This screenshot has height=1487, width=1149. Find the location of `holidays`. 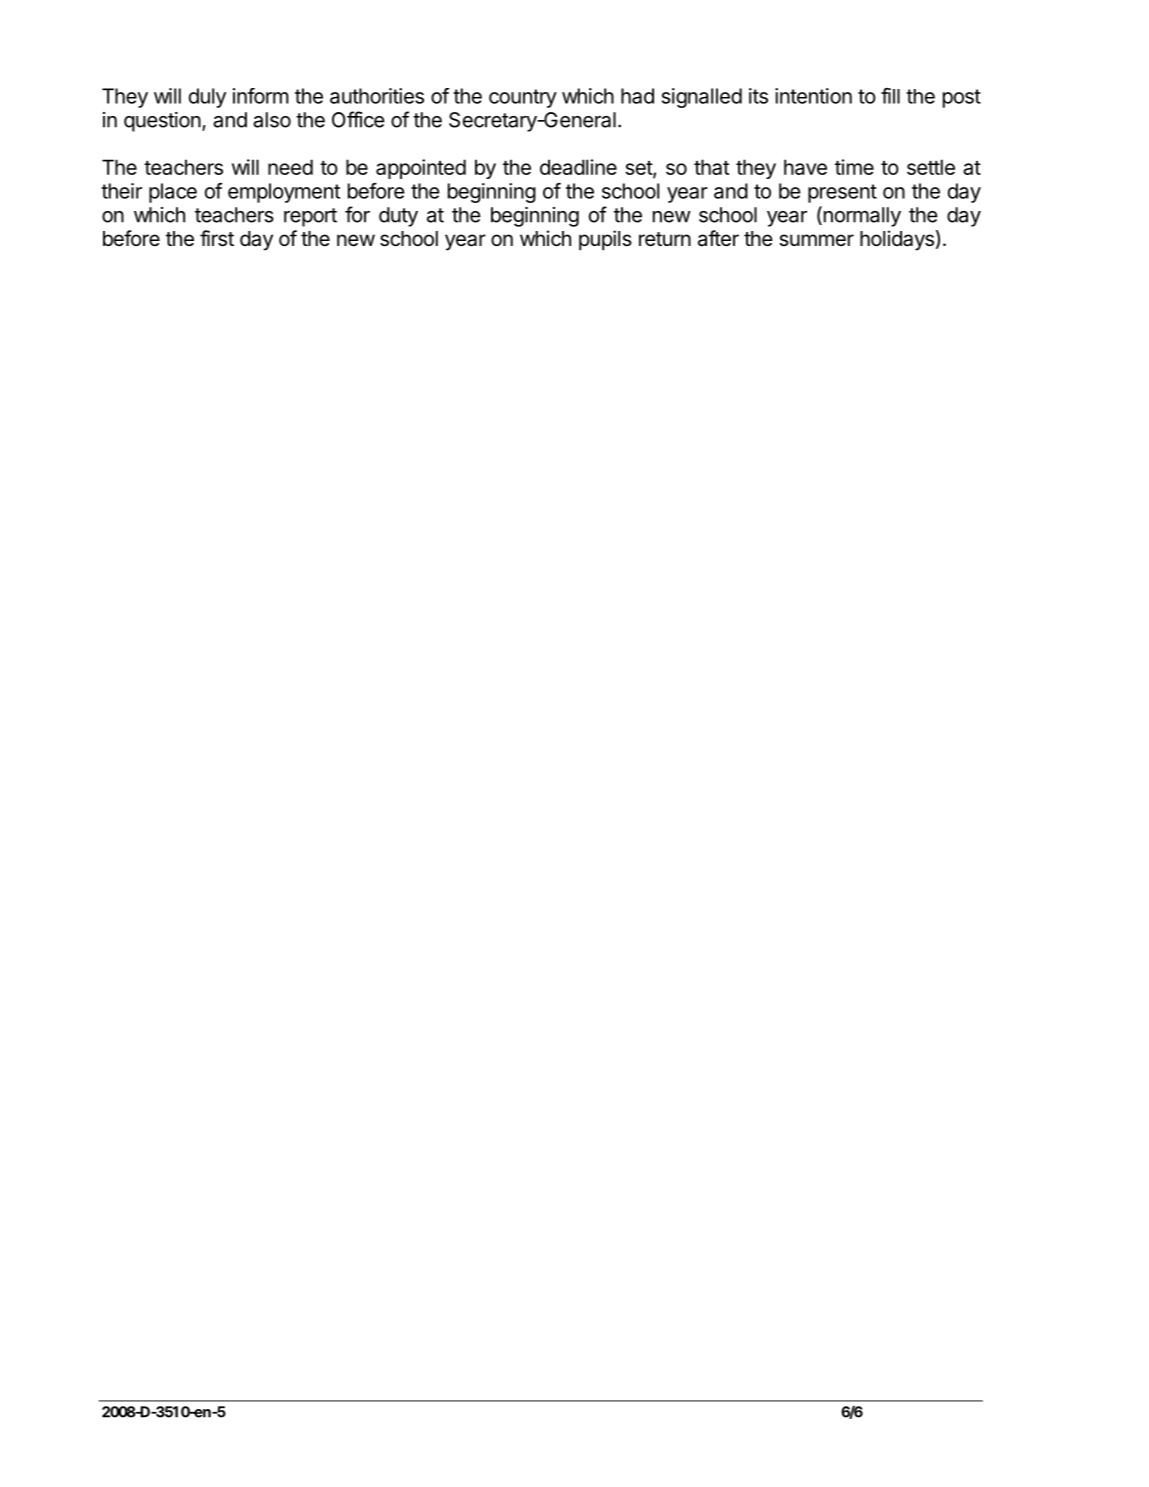

holidays is located at coordinates (897, 240).
